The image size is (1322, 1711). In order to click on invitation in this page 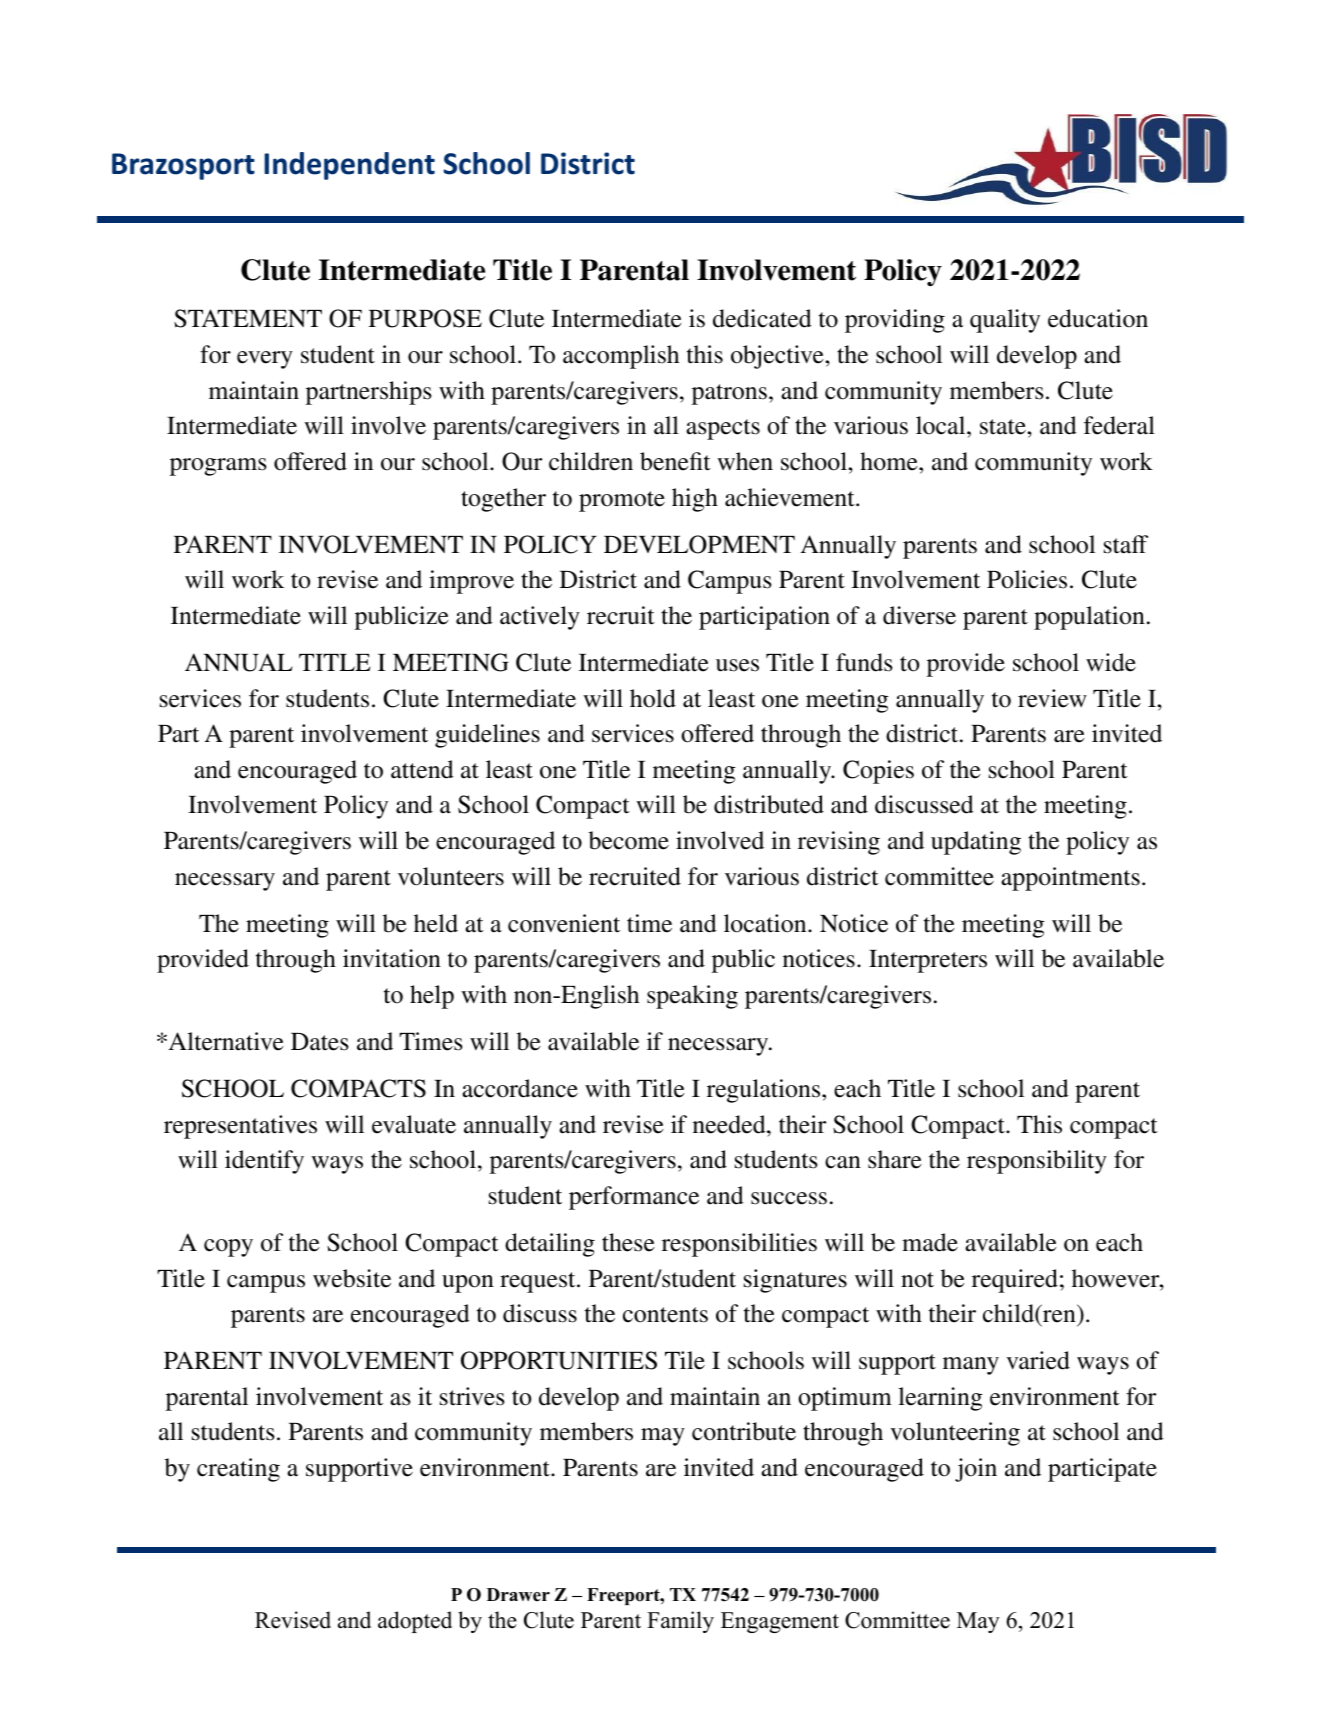, I will do `click(392, 958)`.
